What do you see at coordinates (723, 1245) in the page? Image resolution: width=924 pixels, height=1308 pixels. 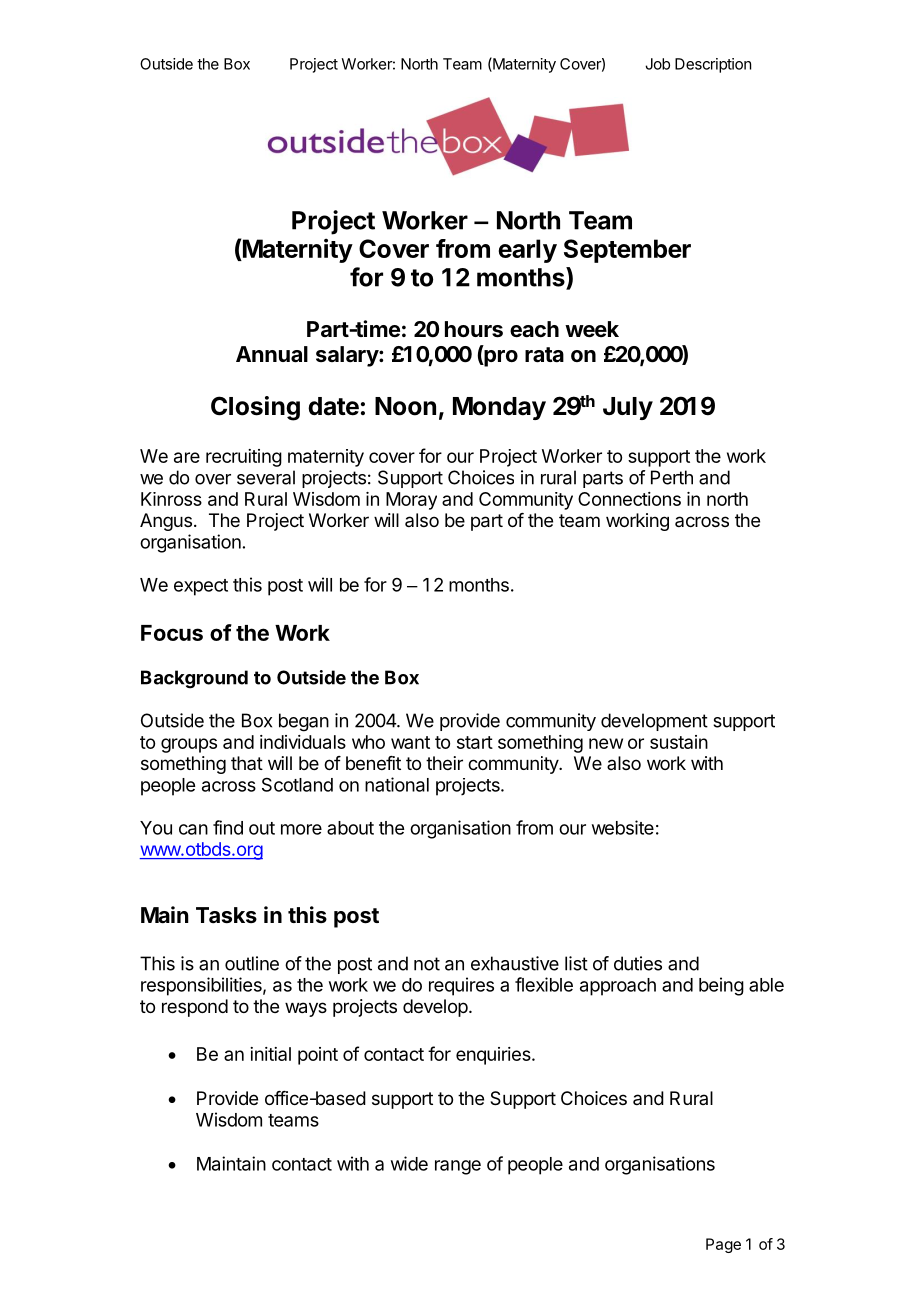 I see `Page` at bounding box center [723, 1245].
